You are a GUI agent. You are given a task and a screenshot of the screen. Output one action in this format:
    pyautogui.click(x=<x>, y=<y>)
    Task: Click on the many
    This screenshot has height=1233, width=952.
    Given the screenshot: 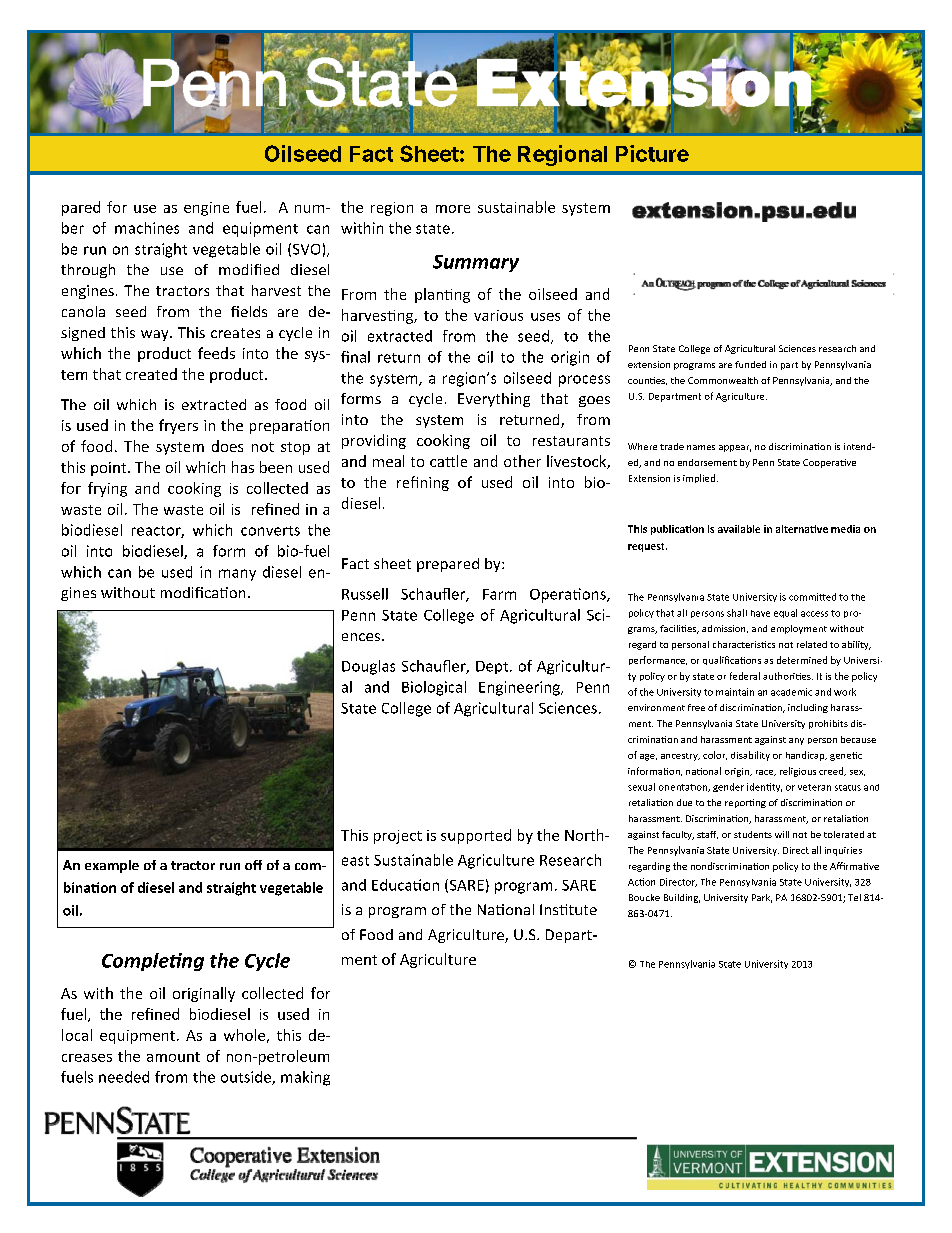 What is the action you would take?
    pyautogui.click(x=237, y=575)
